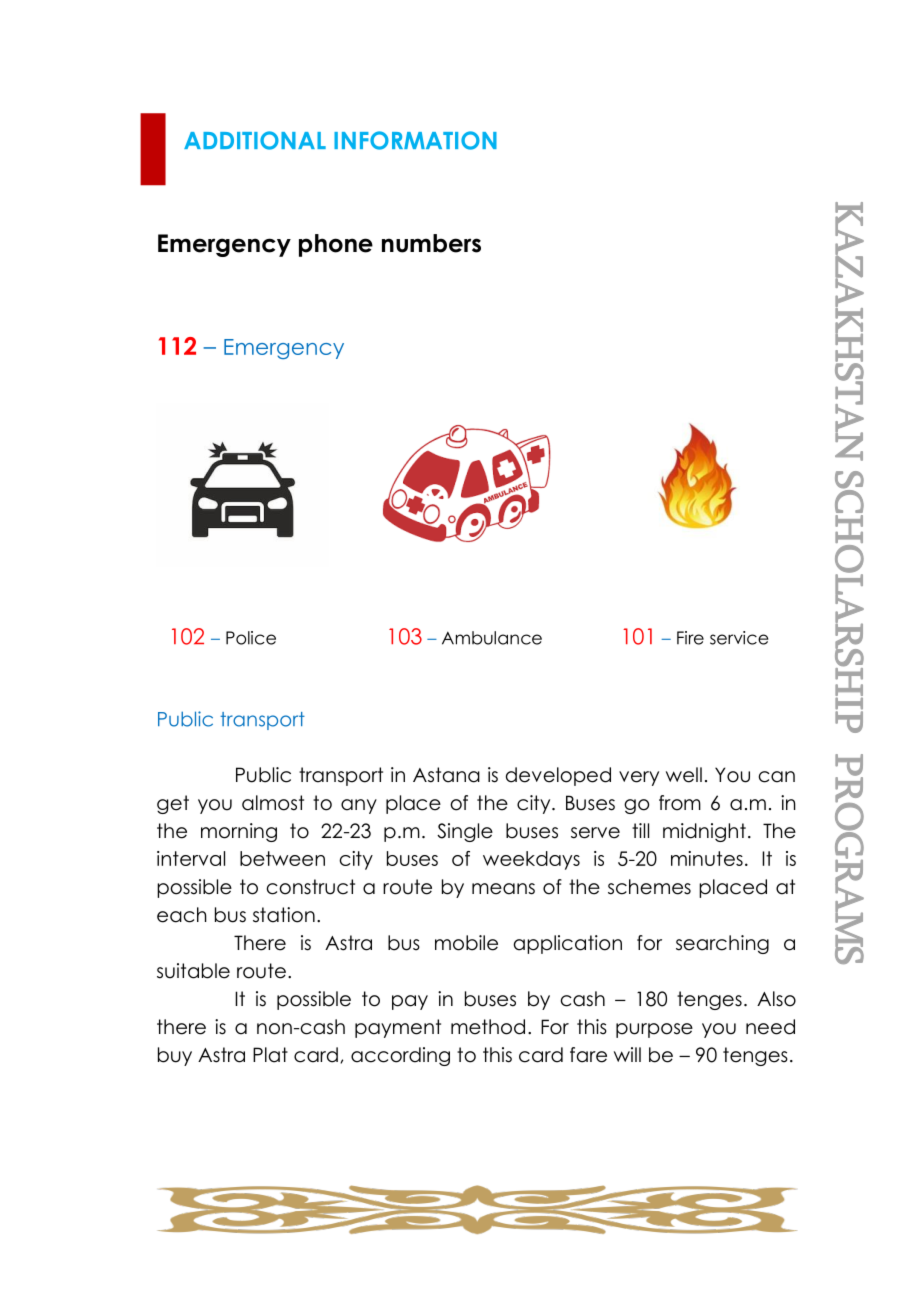 This screenshot has height=1313, width=924. I want to click on Police, so click(251, 638).
